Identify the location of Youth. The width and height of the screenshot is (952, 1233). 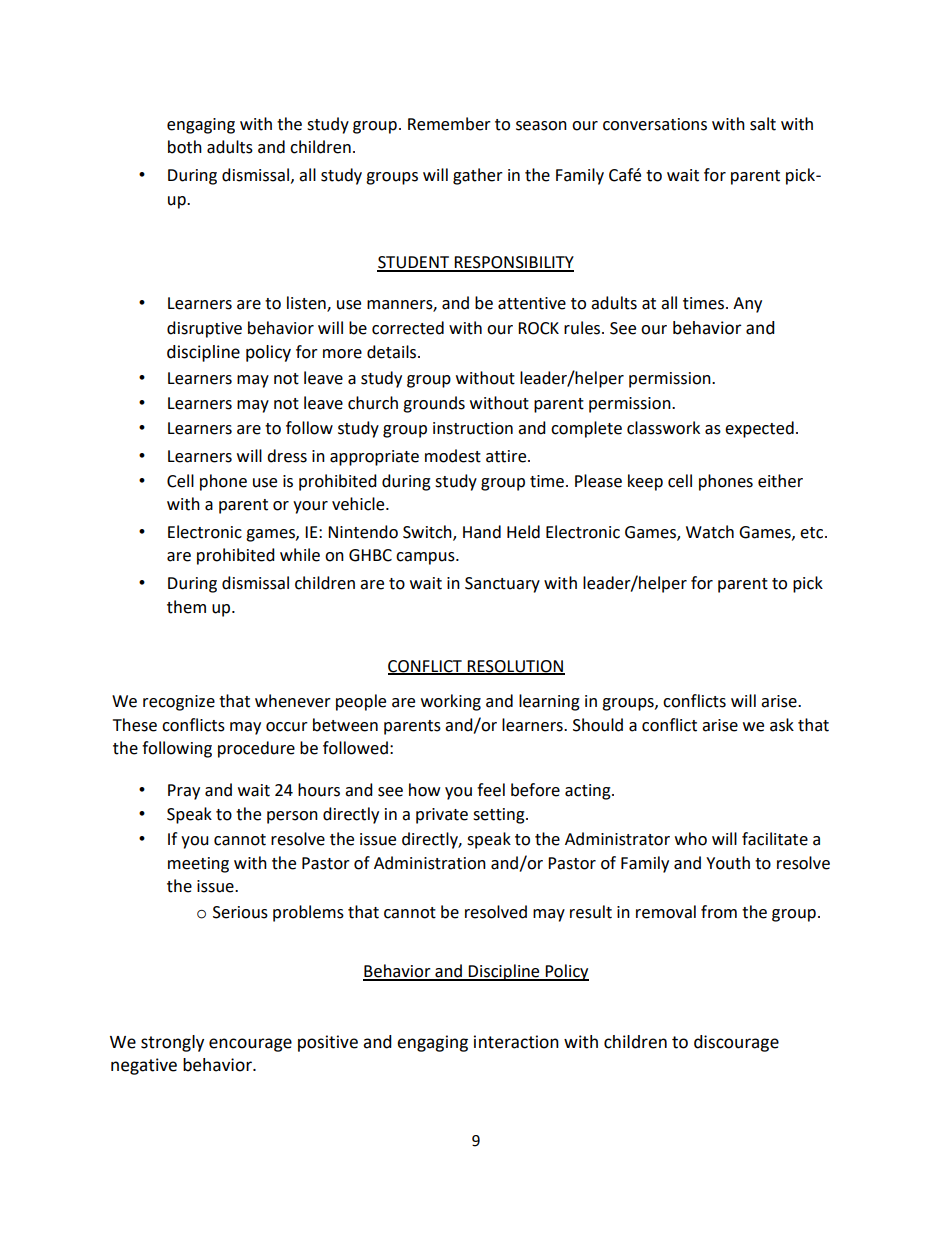
(728, 863).
